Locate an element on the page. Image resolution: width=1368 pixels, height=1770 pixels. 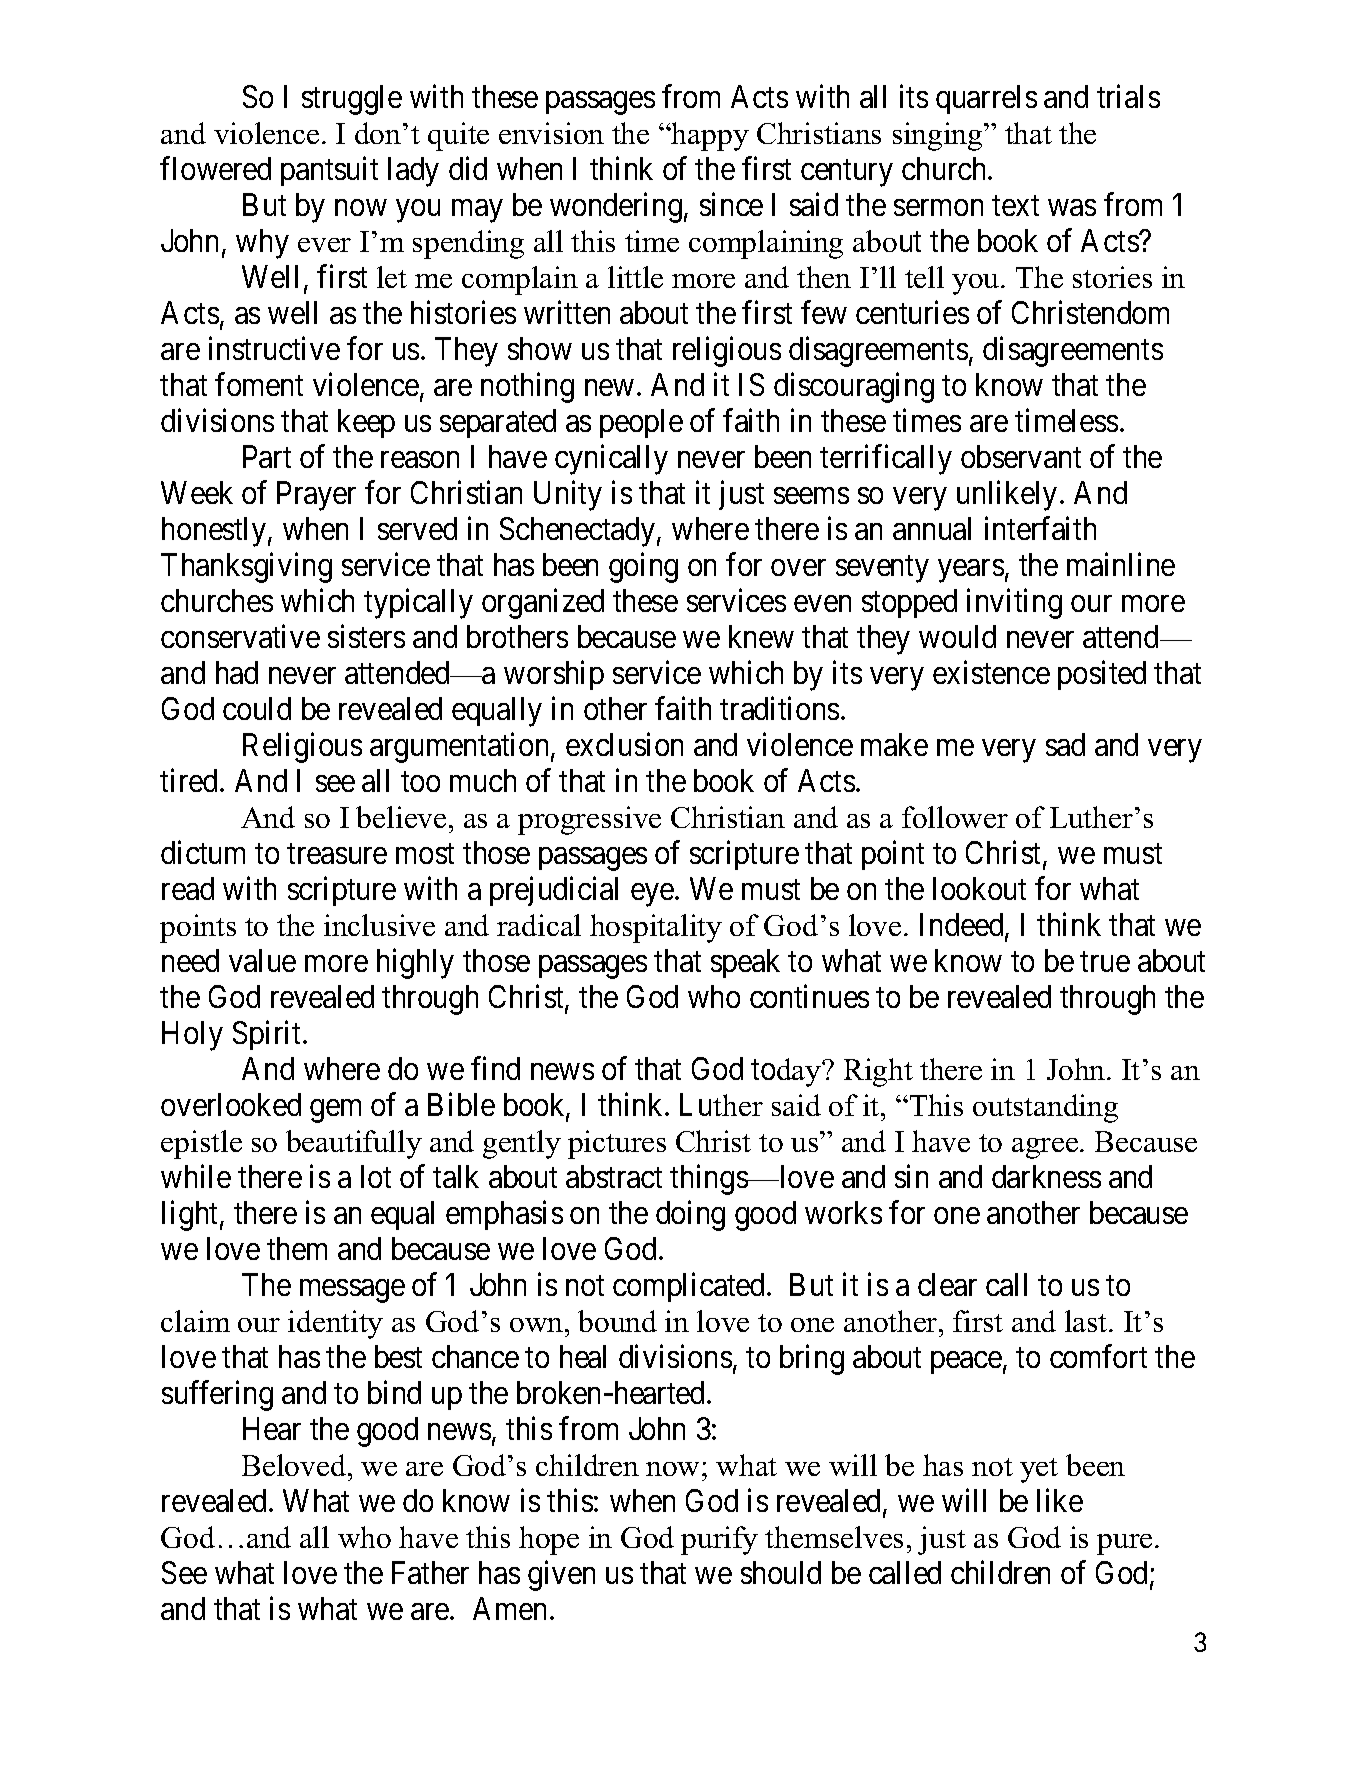
happy is located at coordinates (709, 136).
